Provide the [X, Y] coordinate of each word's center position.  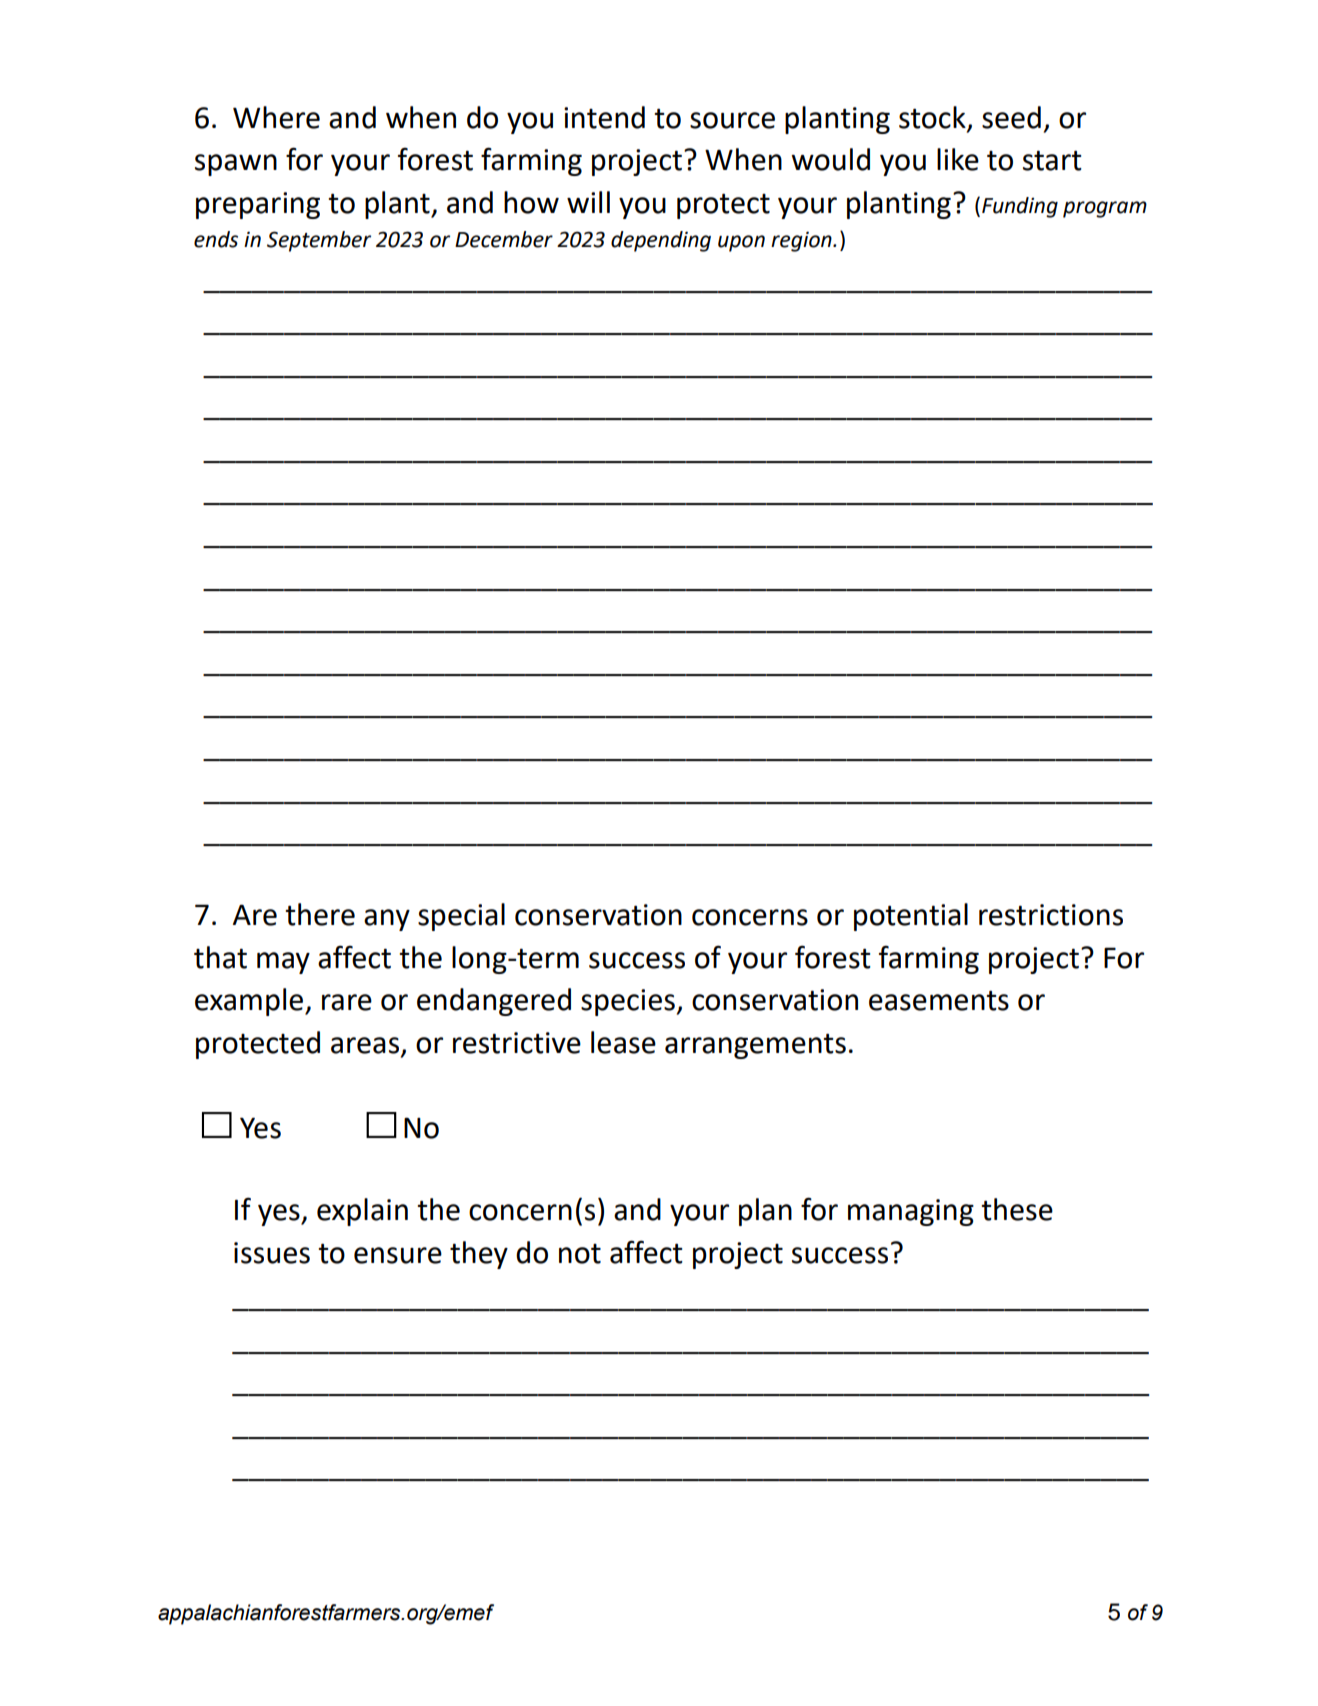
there [320, 914]
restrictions [1051, 915]
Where [276, 117]
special [461, 917]
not [580, 1254]
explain [362, 1212]
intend [604, 117]
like [958, 159]
